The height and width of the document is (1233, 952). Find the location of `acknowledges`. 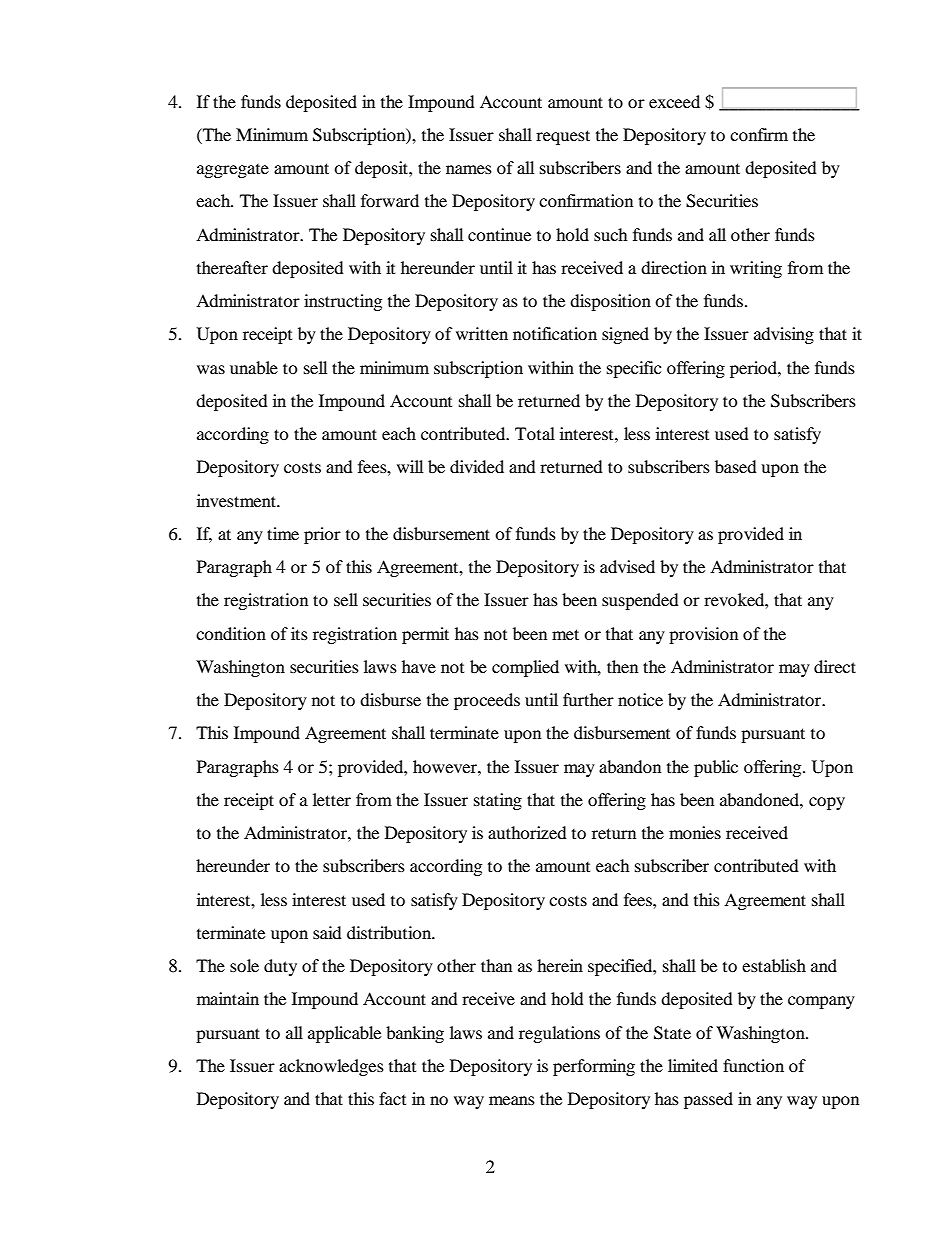

acknowledges is located at coordinates (331, 1067).
